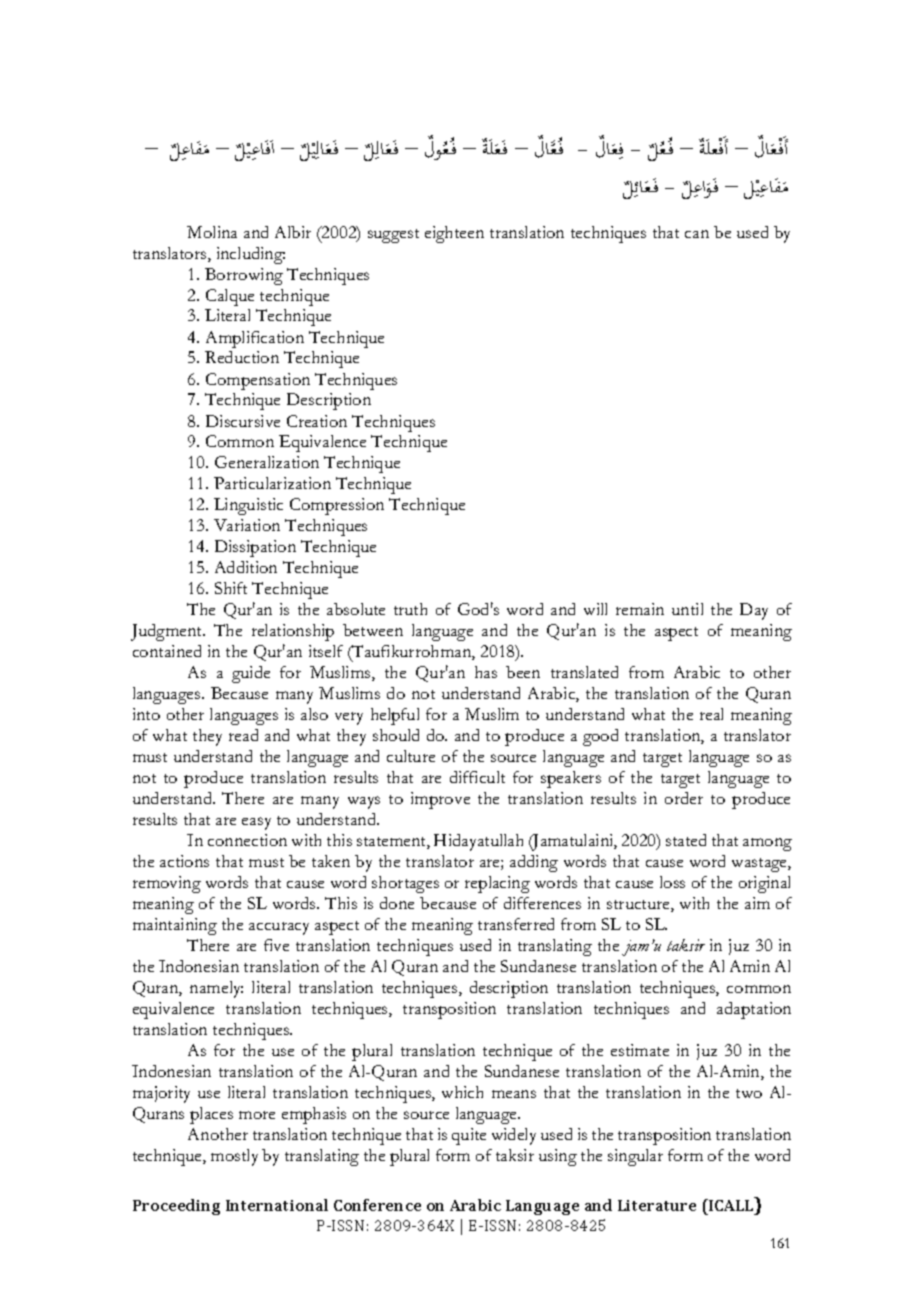  Describe the element at coordinates (639, 906) in the screenshot. I see `structure` at that location.
